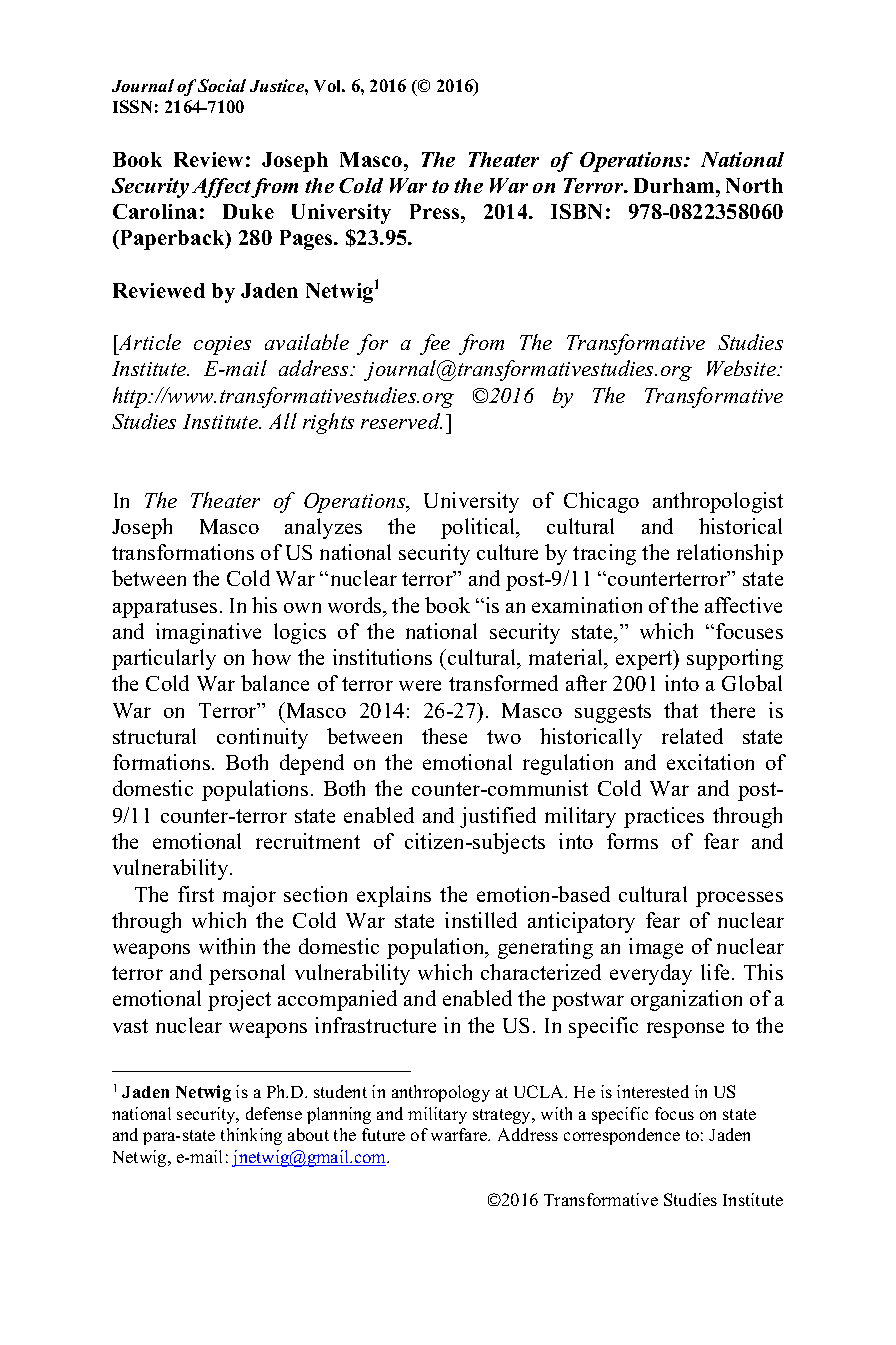  What do you see at coordinates (444, 736) in the page?
I see `these` at bounding box center [444, 736].
